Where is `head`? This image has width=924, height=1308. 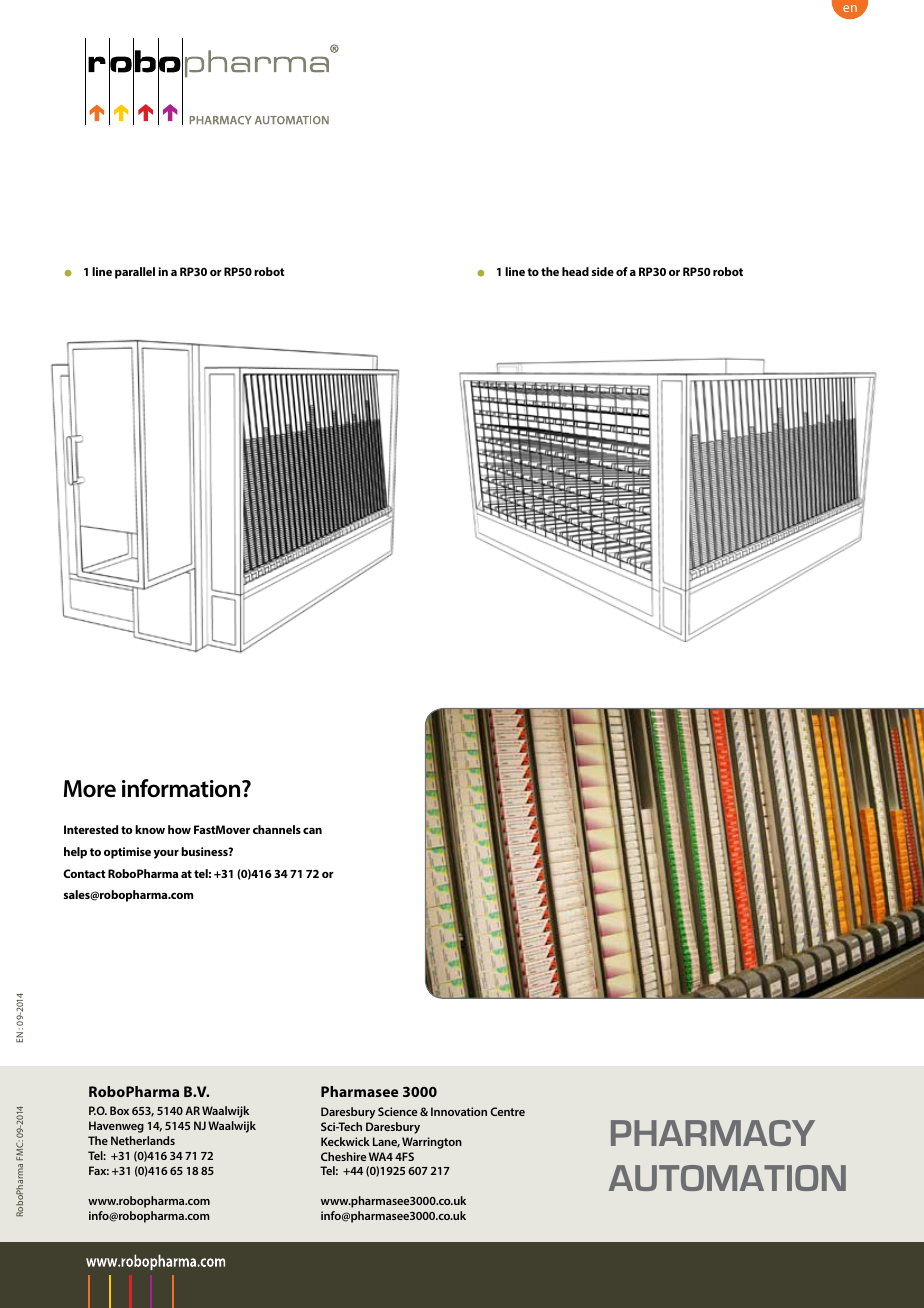
head is located at coordinates (575, 271).
